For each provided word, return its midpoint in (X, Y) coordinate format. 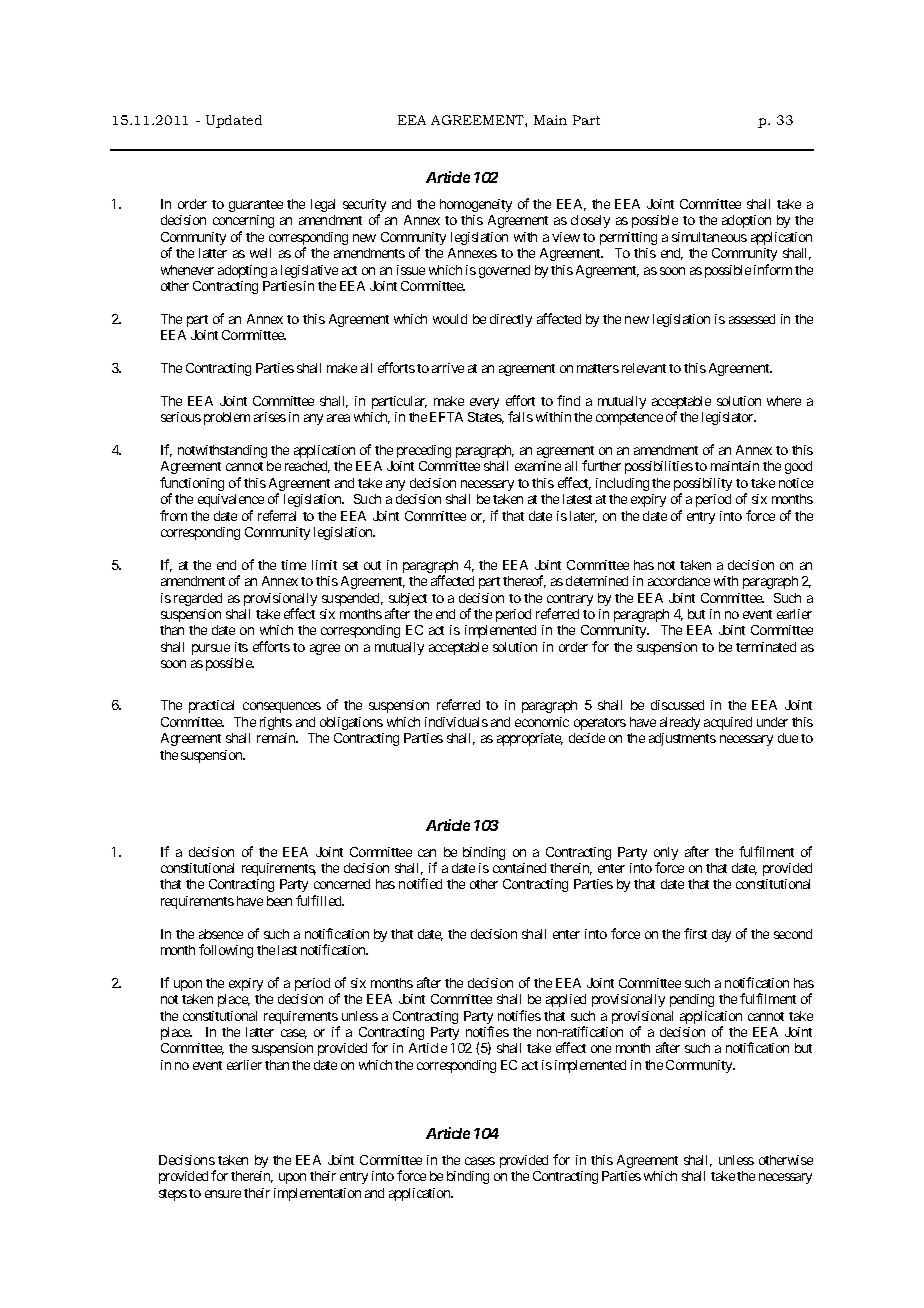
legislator (729, 418)
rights (276, 723)
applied (566, 1000)
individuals (456, 722)
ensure (223, 1194)
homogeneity (476, 205)
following (226, 951)
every (484, 403)
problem (227, 418)
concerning (243, 221)
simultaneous (709, 237)
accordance (679, 581)
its (241, 647)
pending (692, 1000)
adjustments (682, 739)
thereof (524, 581)
